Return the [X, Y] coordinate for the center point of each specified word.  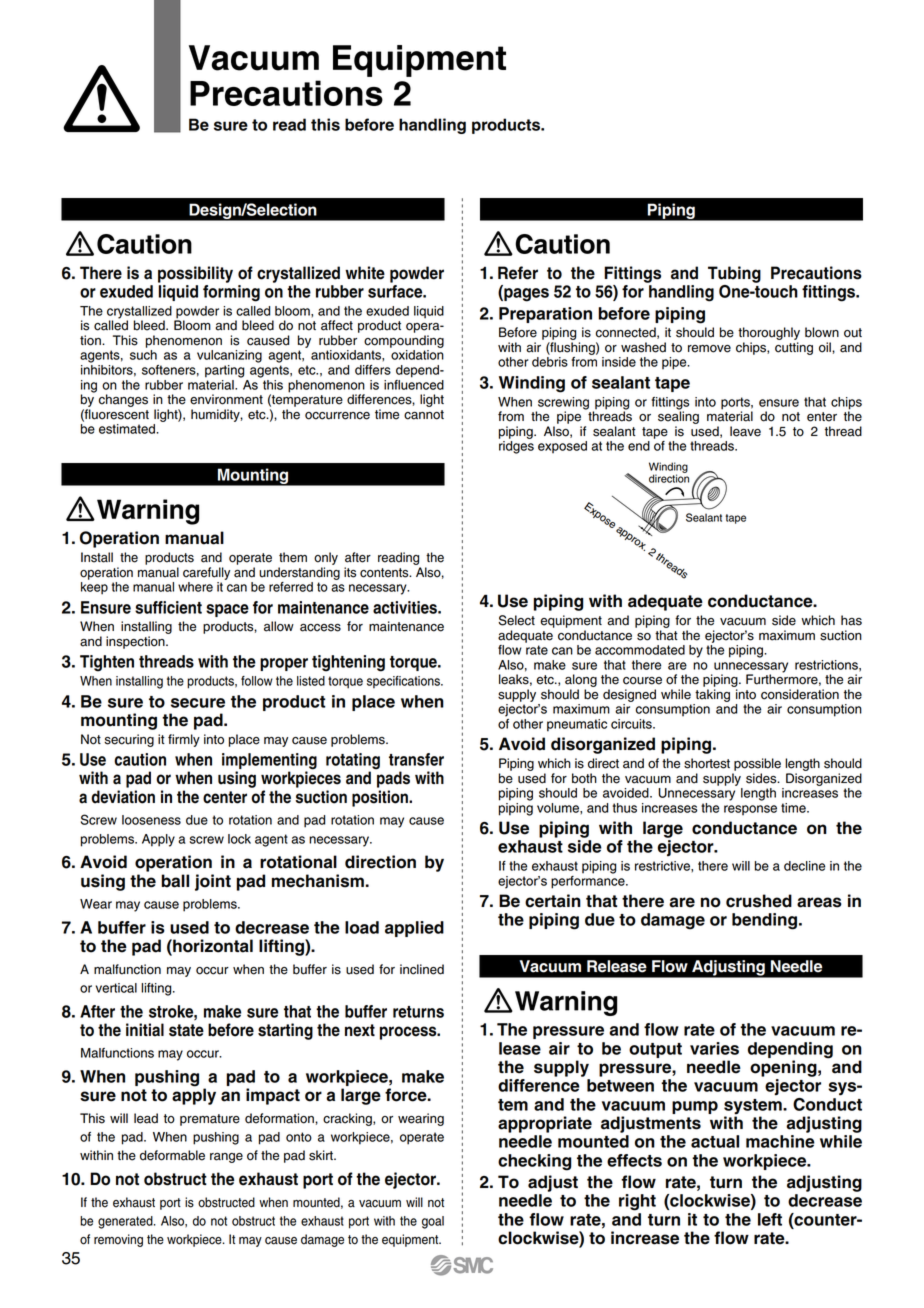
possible [757, 764]
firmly [184, 740]
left [770, 1219]
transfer [416, 759]
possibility [195, 274]
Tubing [734, 274]
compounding [404, 341]
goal [433, 1222]
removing [118, 1240]
